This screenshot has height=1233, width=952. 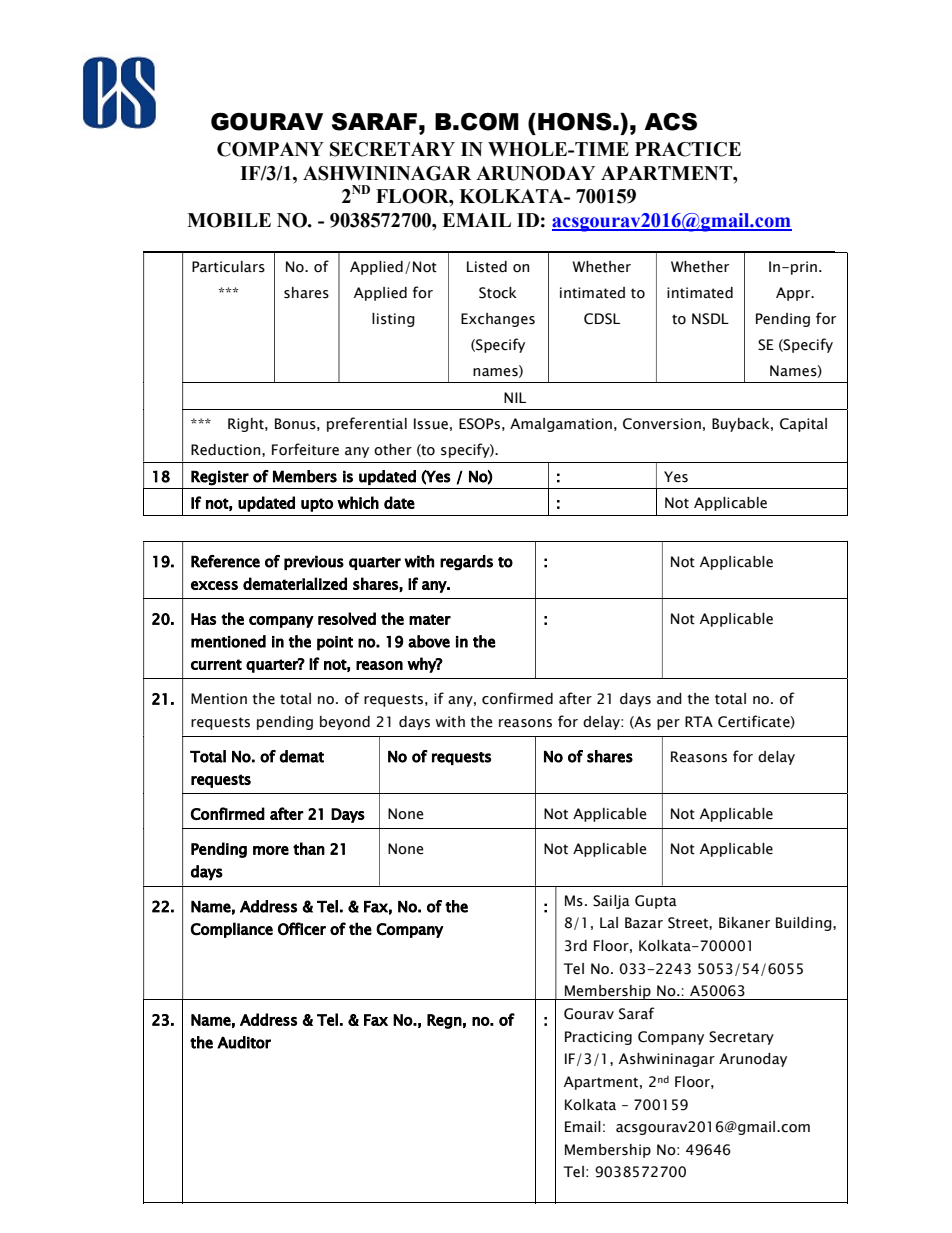 I want to click on Practicing, so click(x=598, y=1038).
